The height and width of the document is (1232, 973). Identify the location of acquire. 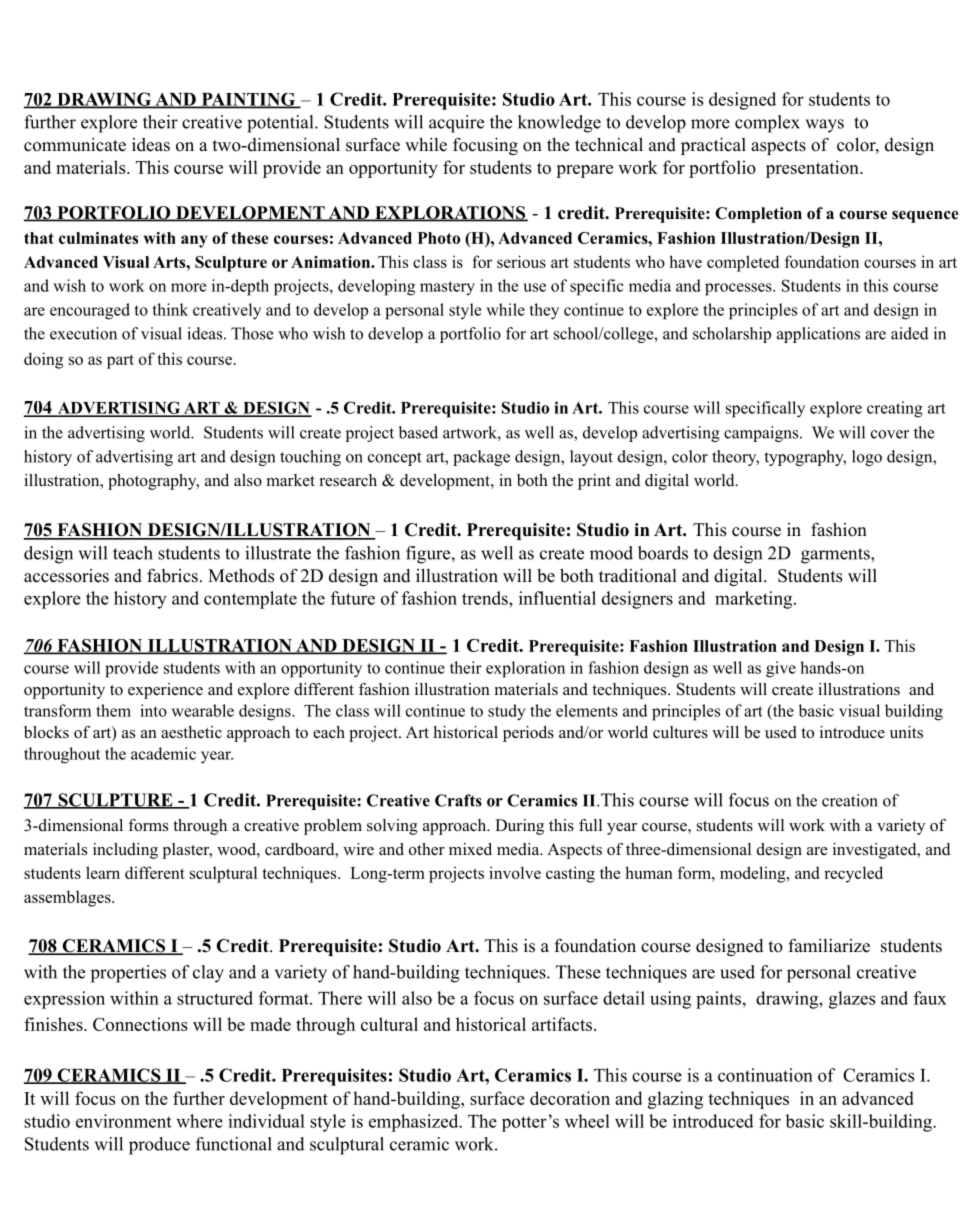
(456, 124).
